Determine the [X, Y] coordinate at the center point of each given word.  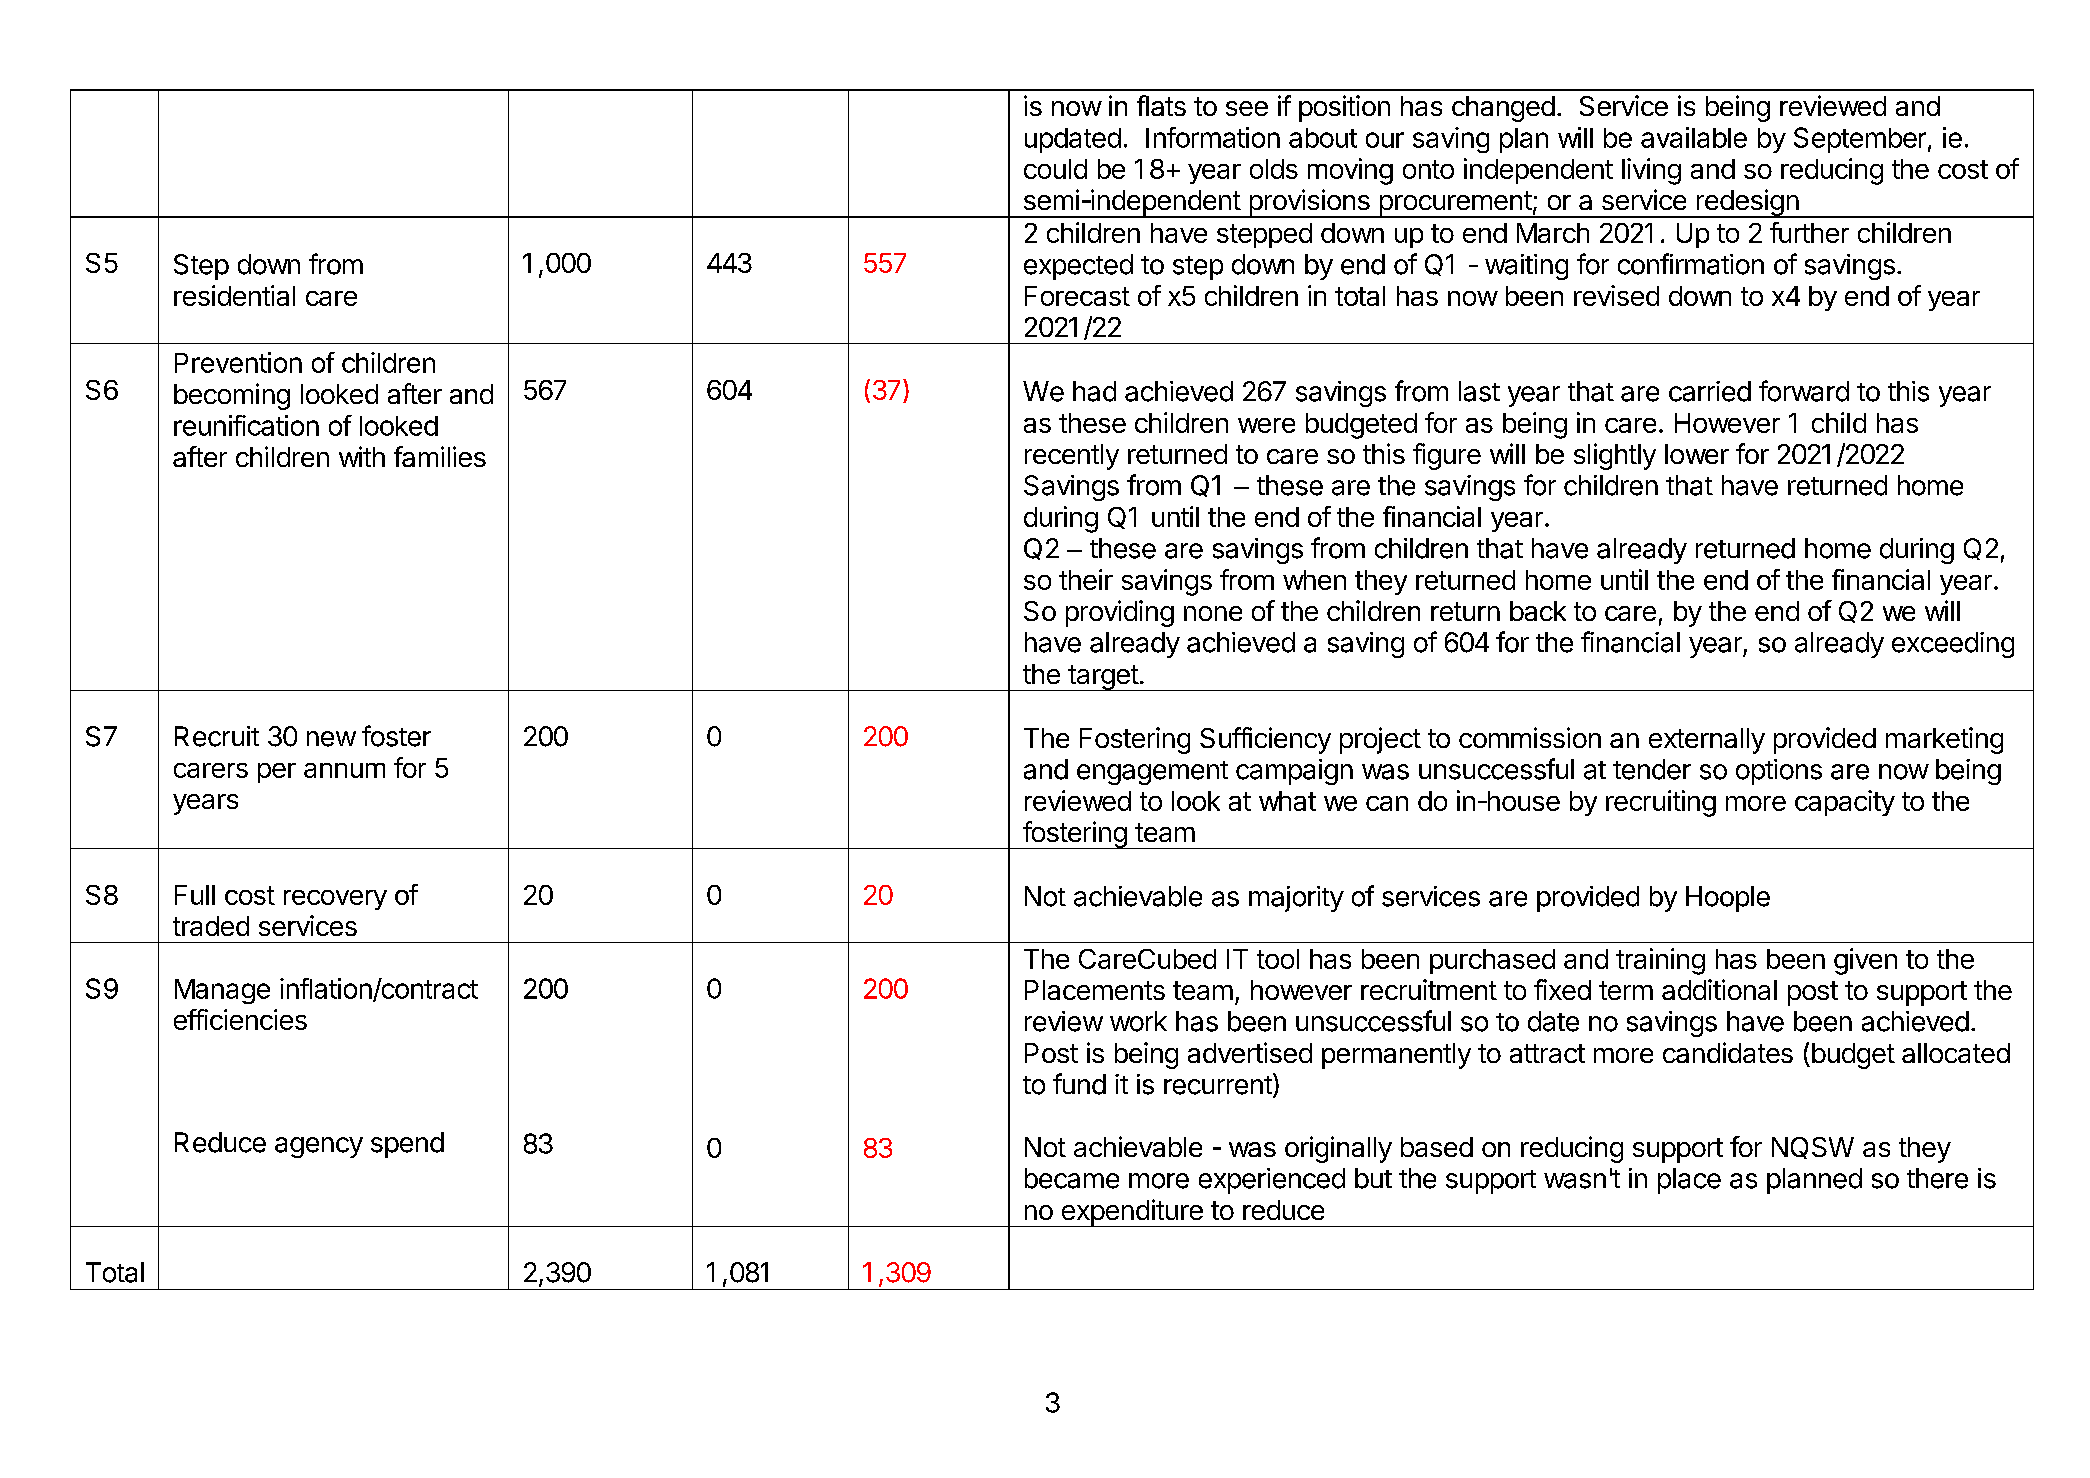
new [331, 739]
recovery [335, 900]
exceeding [1953, 645]
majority [1296, 899]
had [1094, 391]
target [1103, 678]
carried [1710, 391]
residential [234, 295]
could [1055, 169]
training [1660, 961]
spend [407, 1145]
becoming [232, 396]
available [1694, 137]
